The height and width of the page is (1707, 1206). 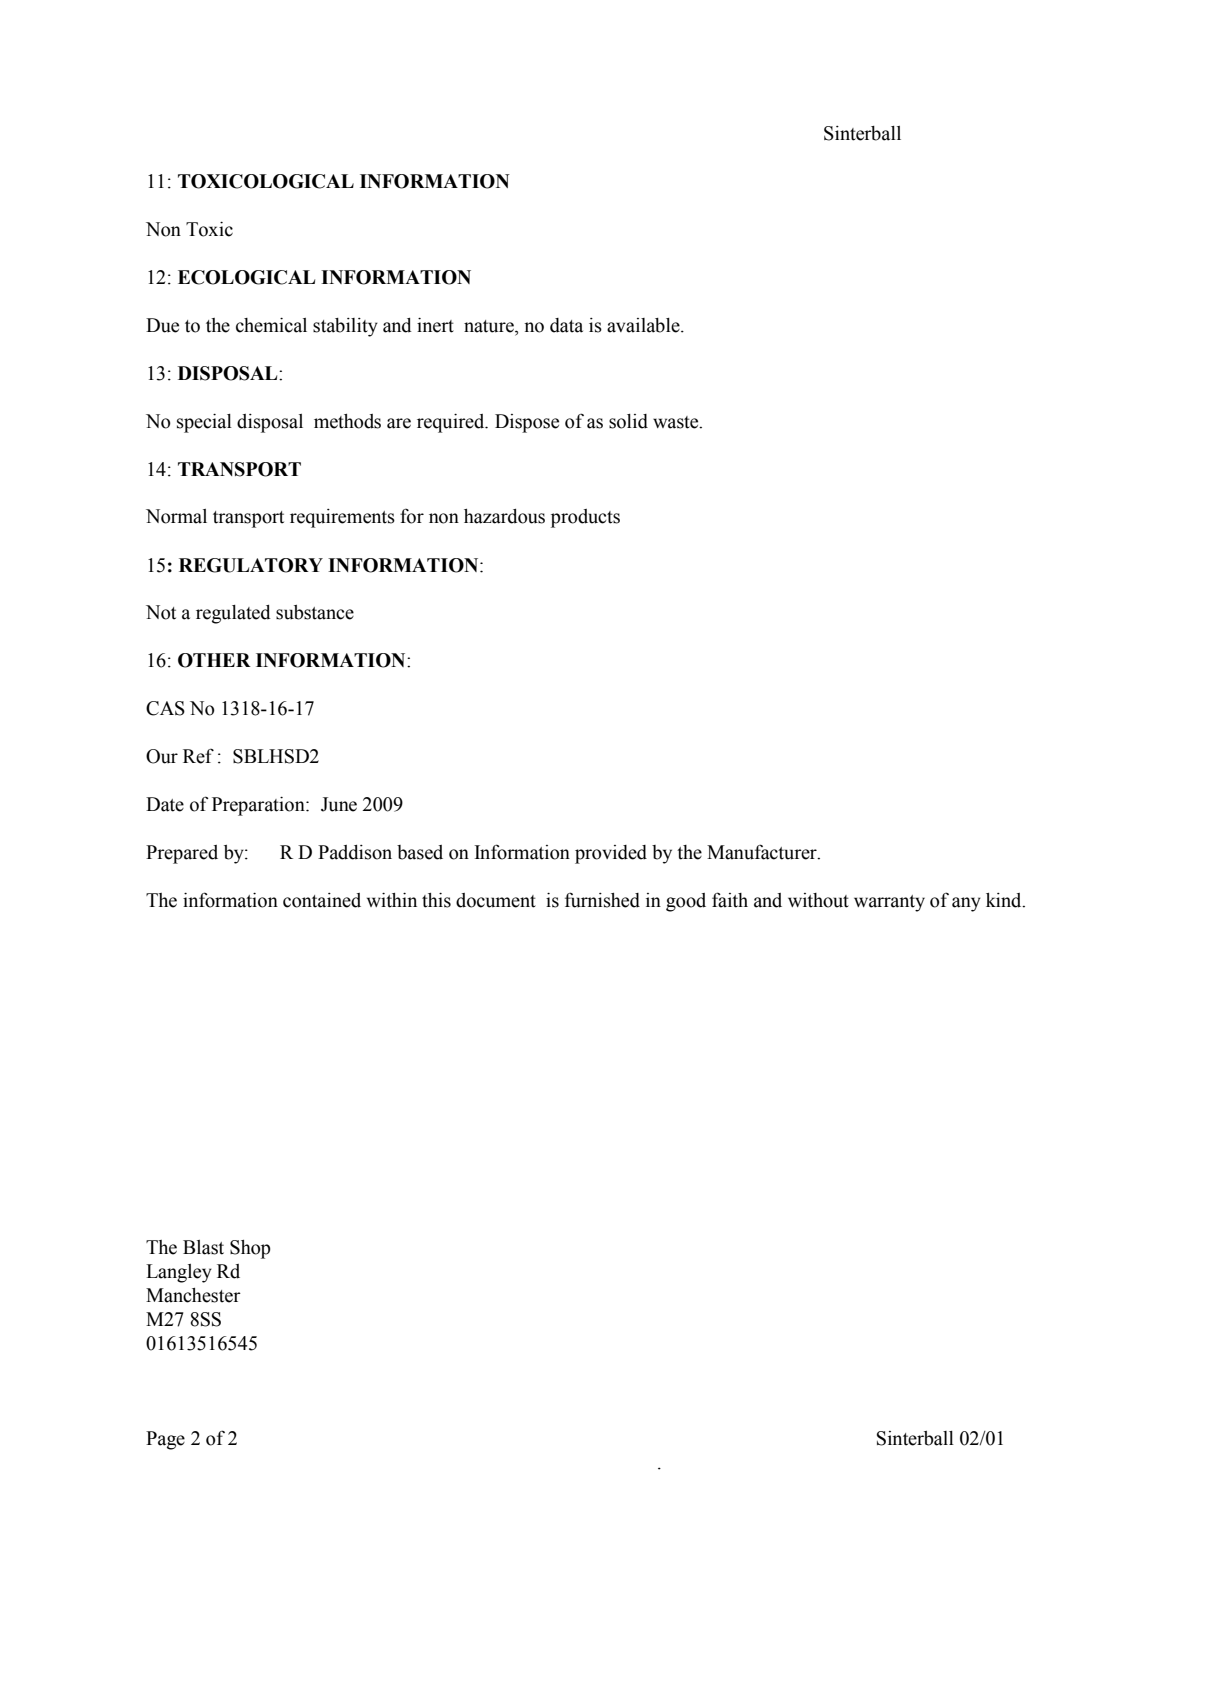 What do you see at coordinates (611, 854) in the page?
I see `provided` at bounding box center [611, 854].
